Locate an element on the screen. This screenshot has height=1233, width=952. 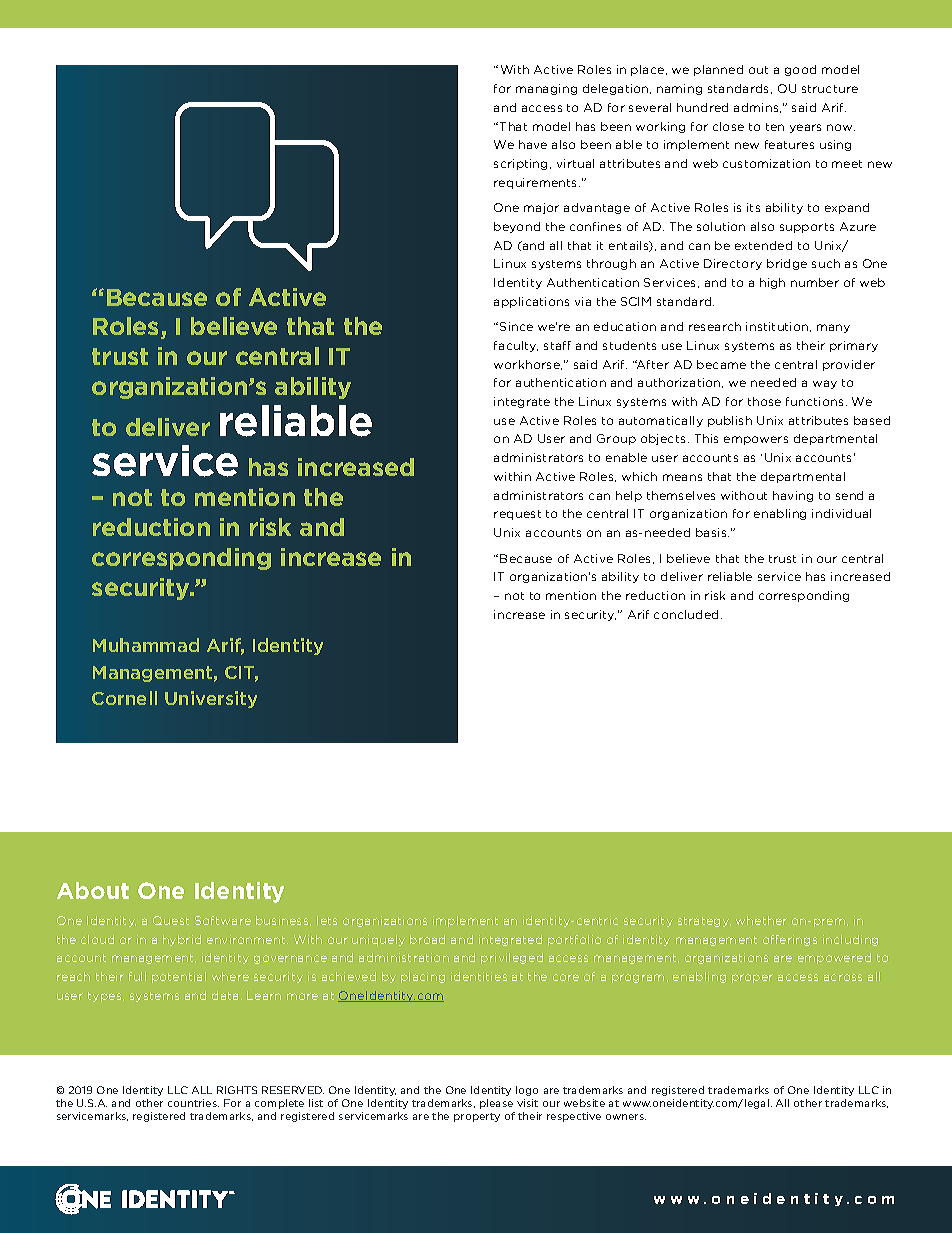
empowers is located at coordinates (756, 440).
